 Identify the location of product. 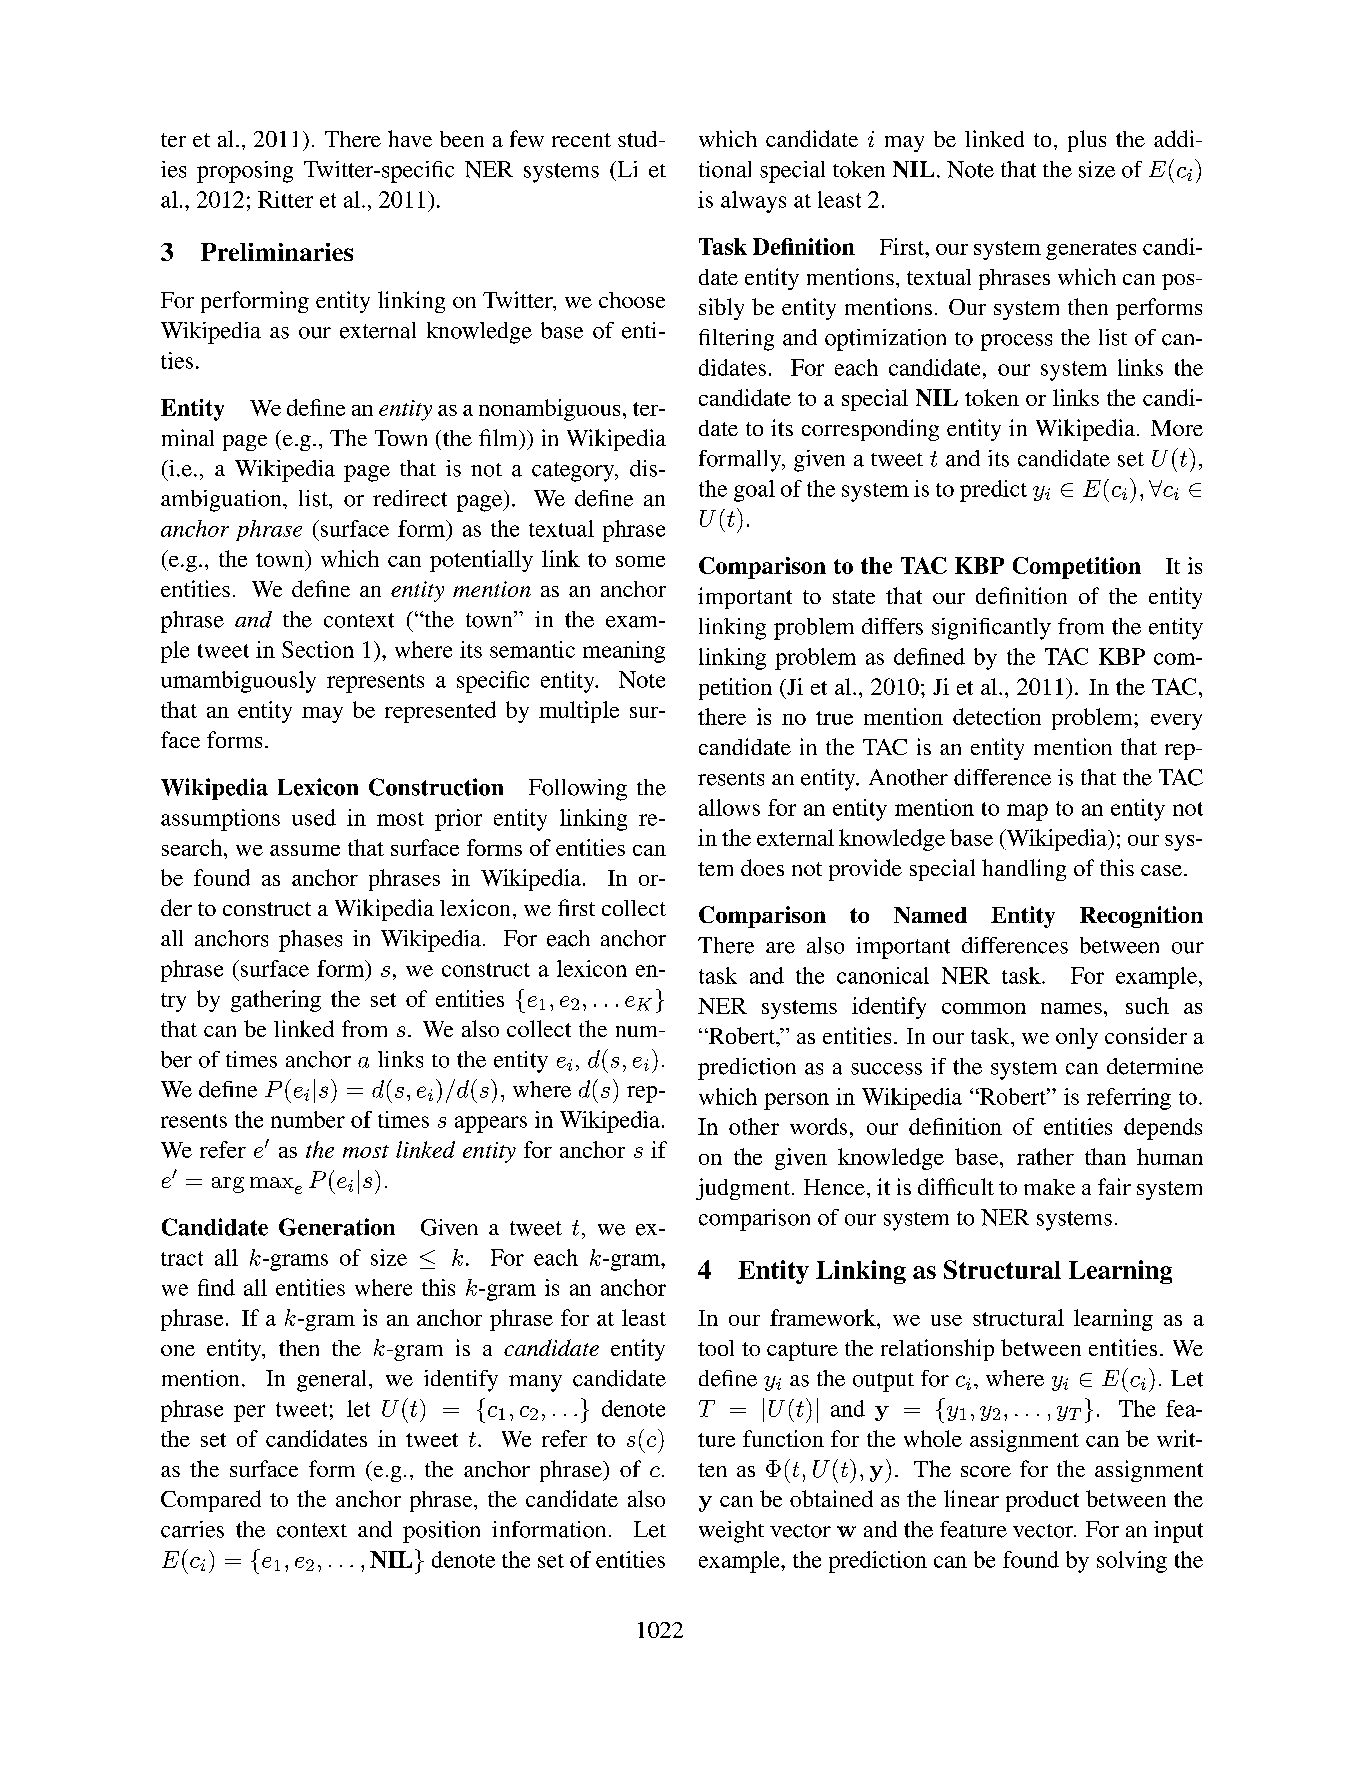
(1042, 1501).
